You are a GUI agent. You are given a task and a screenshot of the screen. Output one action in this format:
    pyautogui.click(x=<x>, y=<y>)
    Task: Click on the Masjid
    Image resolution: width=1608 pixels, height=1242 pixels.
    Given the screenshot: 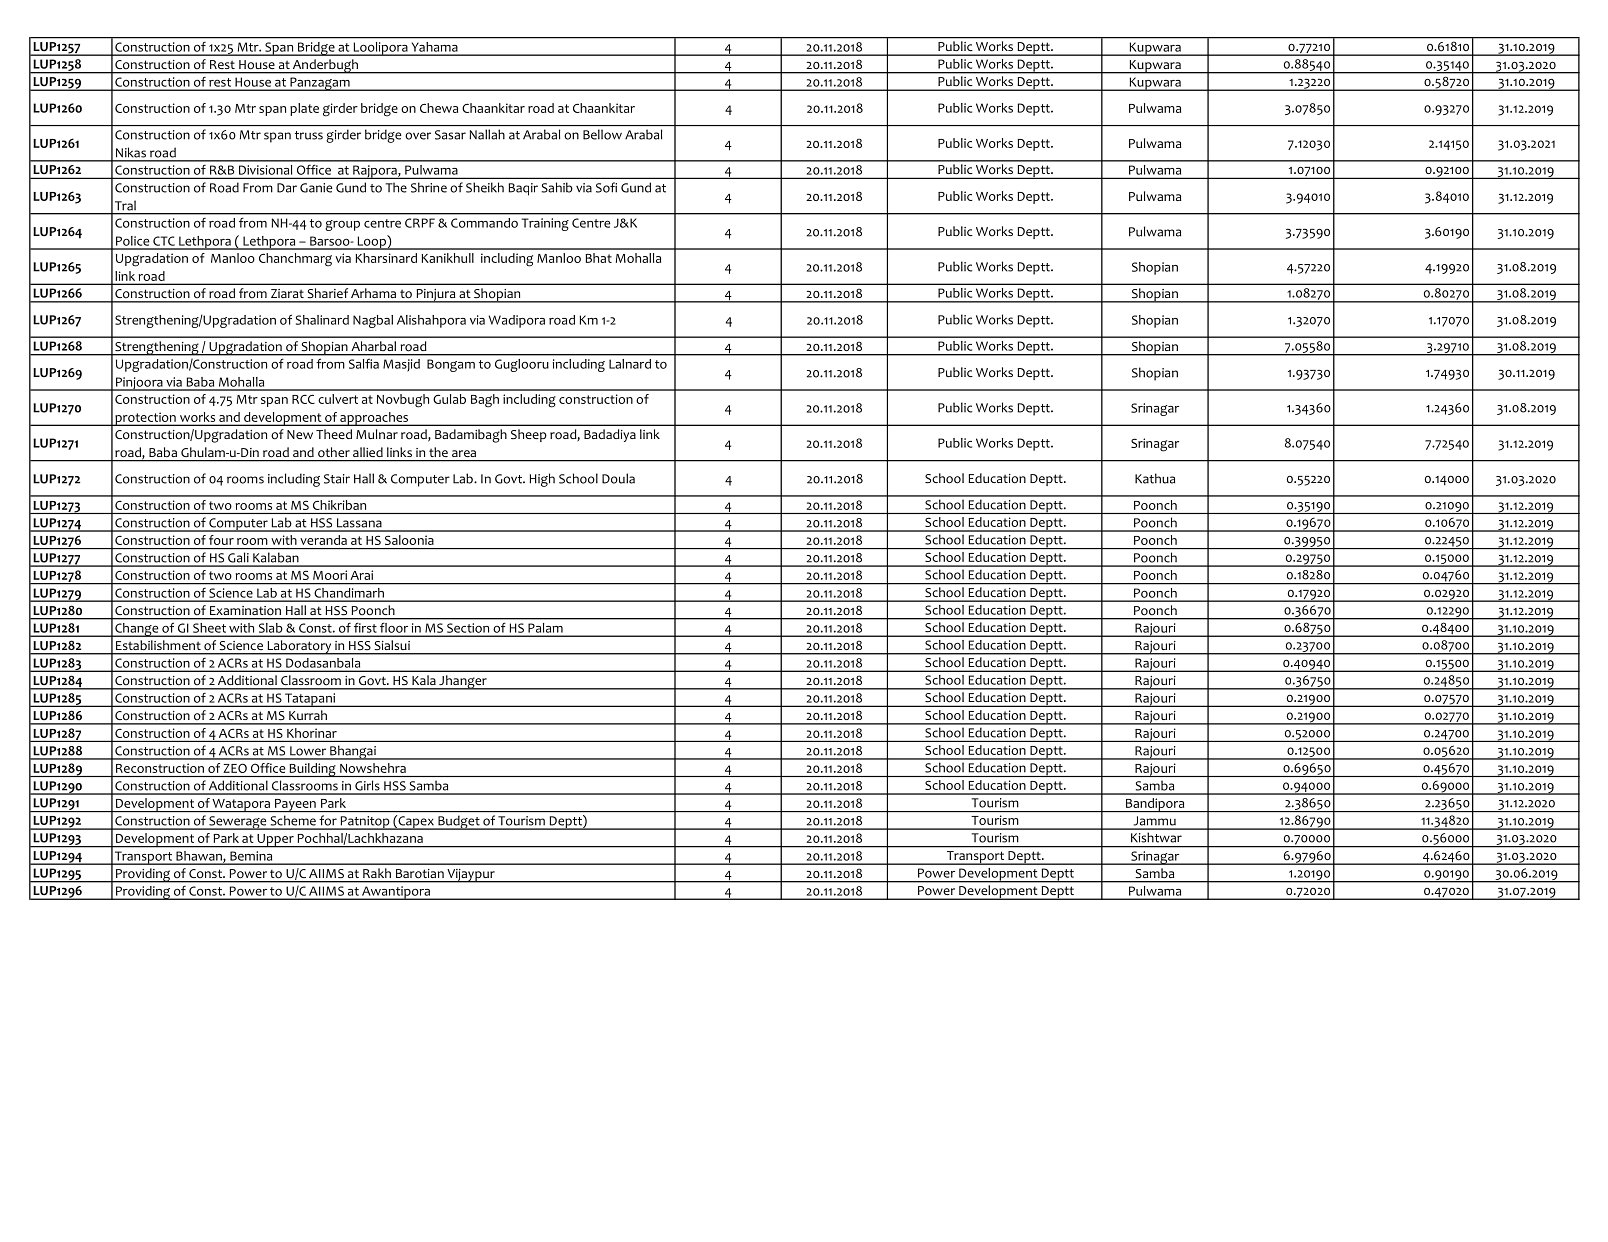 What is the action you would take?
    pyautogui.click(x=401, y=365)
